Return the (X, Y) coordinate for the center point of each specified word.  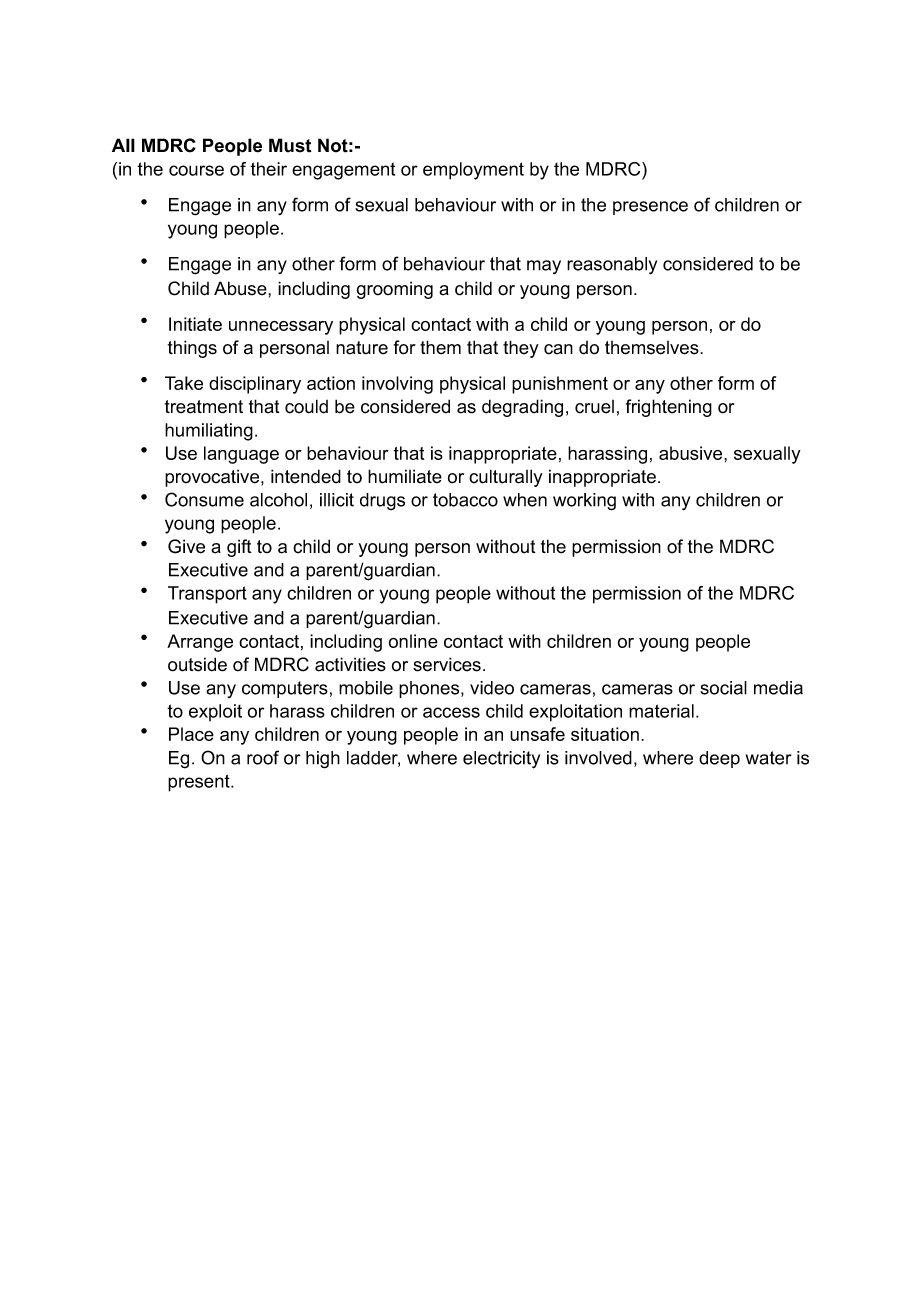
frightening (669, 408)
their (268, 169)
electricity (501, 760)
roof (263, 757)
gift (239, 548)
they (521, 349)
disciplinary (255, 385)
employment (473, 171)
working (584, 502)
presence (650, 208)
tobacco (465, 500)
